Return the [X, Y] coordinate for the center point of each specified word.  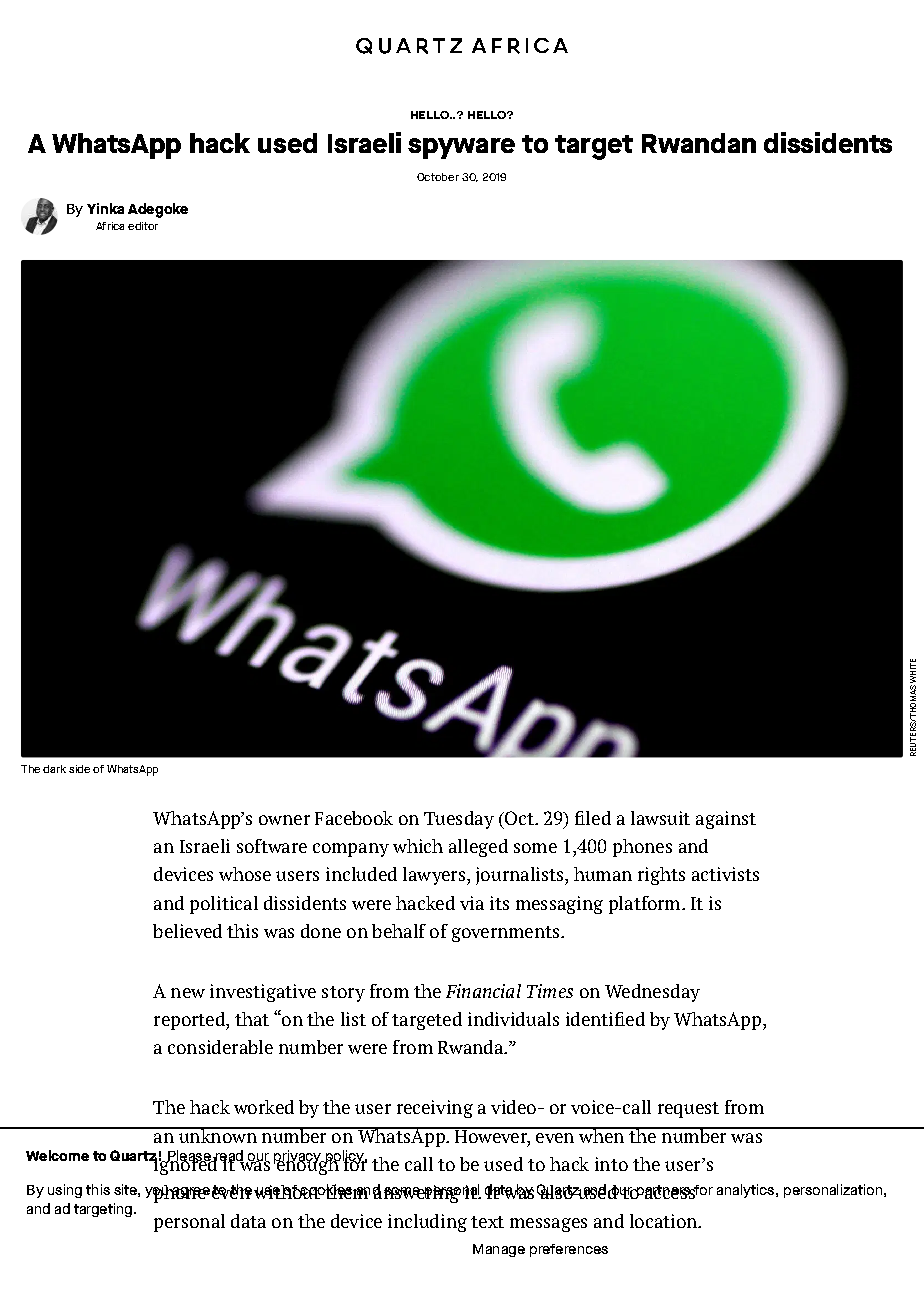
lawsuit [660, 818]
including [427, 1223]
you [158, 1193]
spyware [461, 148]
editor [143, 226]
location [665, 1221]
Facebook [354, 818]
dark [54, 769]
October [438, 177]
